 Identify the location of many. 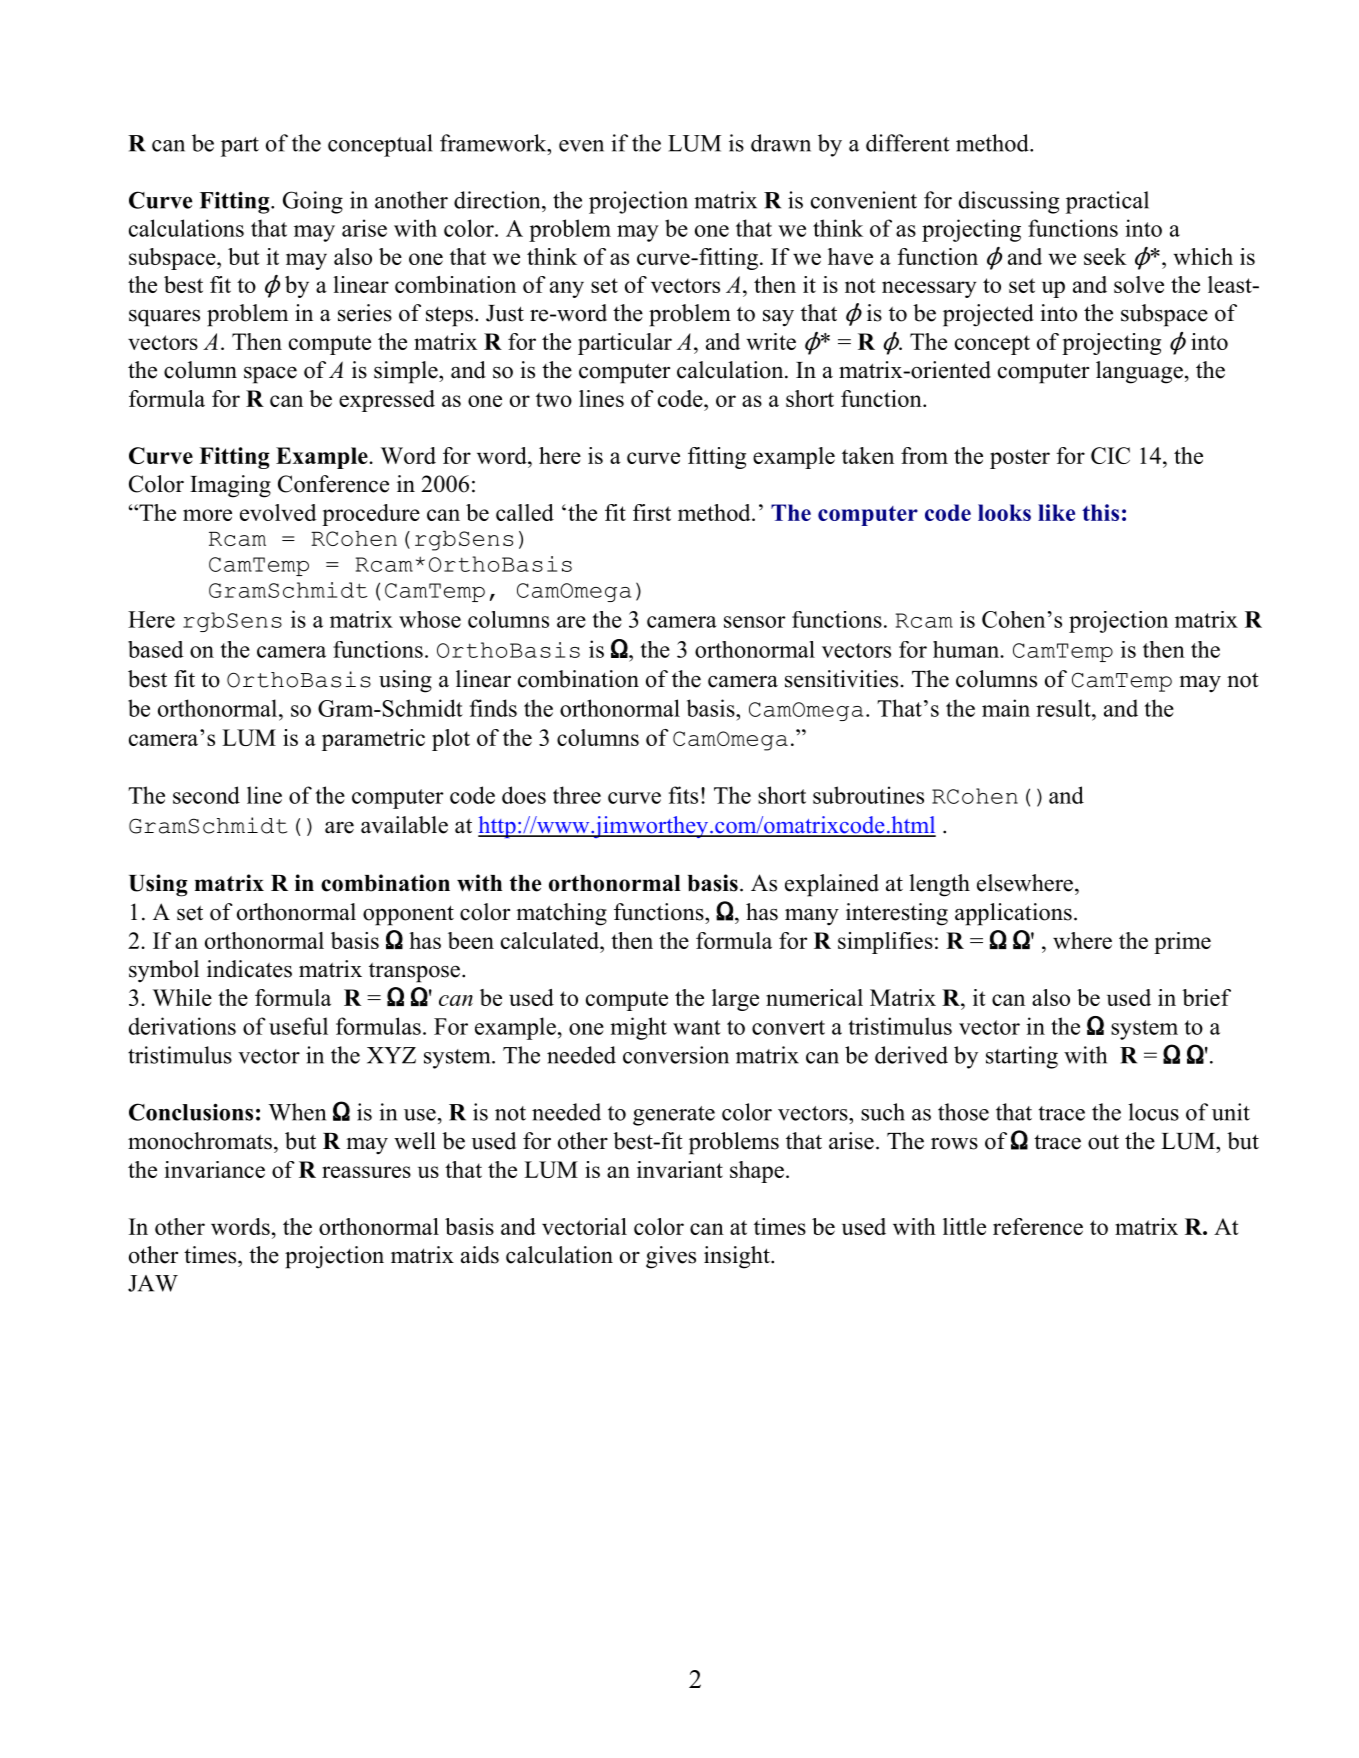
(812, 917).
